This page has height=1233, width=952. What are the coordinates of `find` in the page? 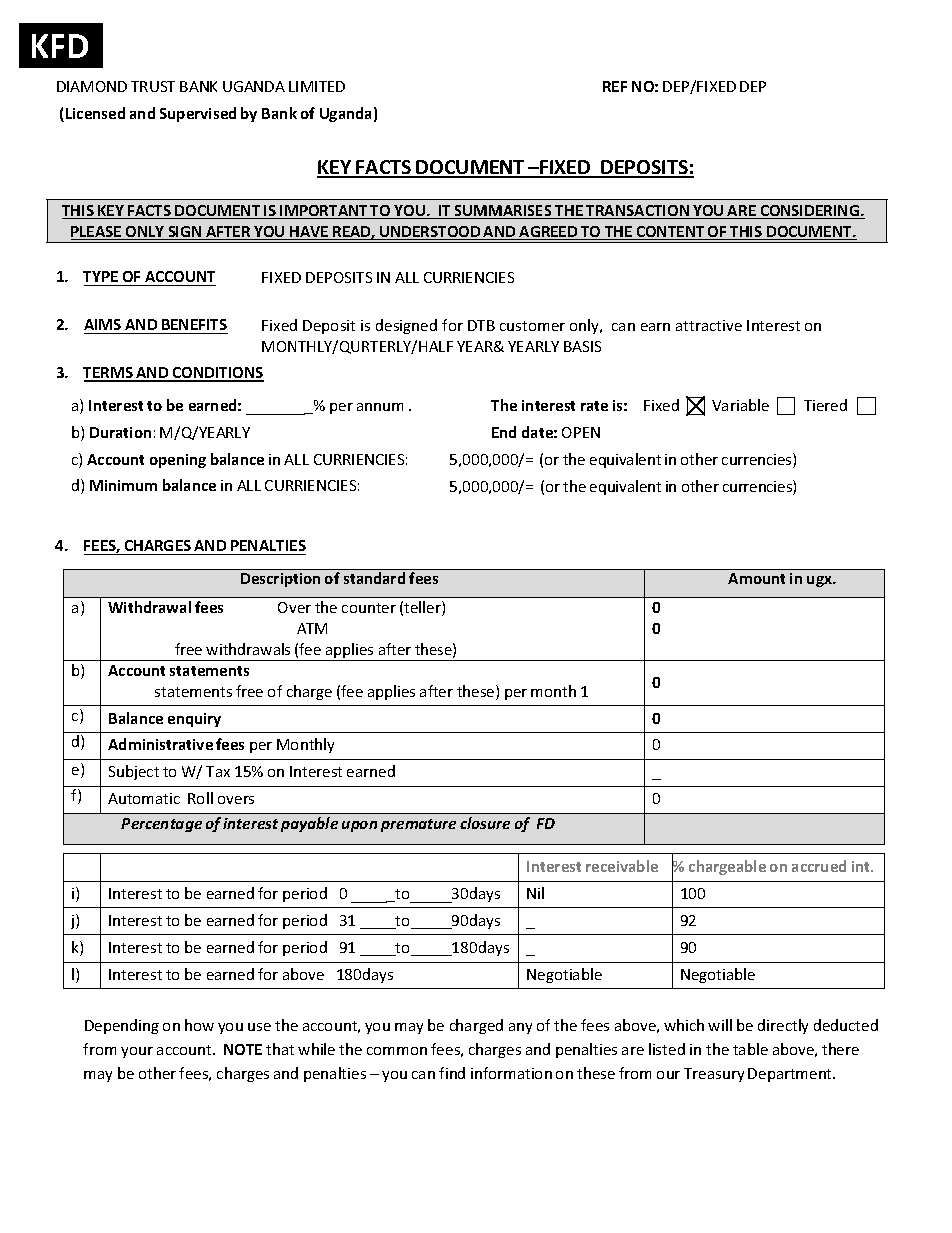 It's located at (452, 1073).
